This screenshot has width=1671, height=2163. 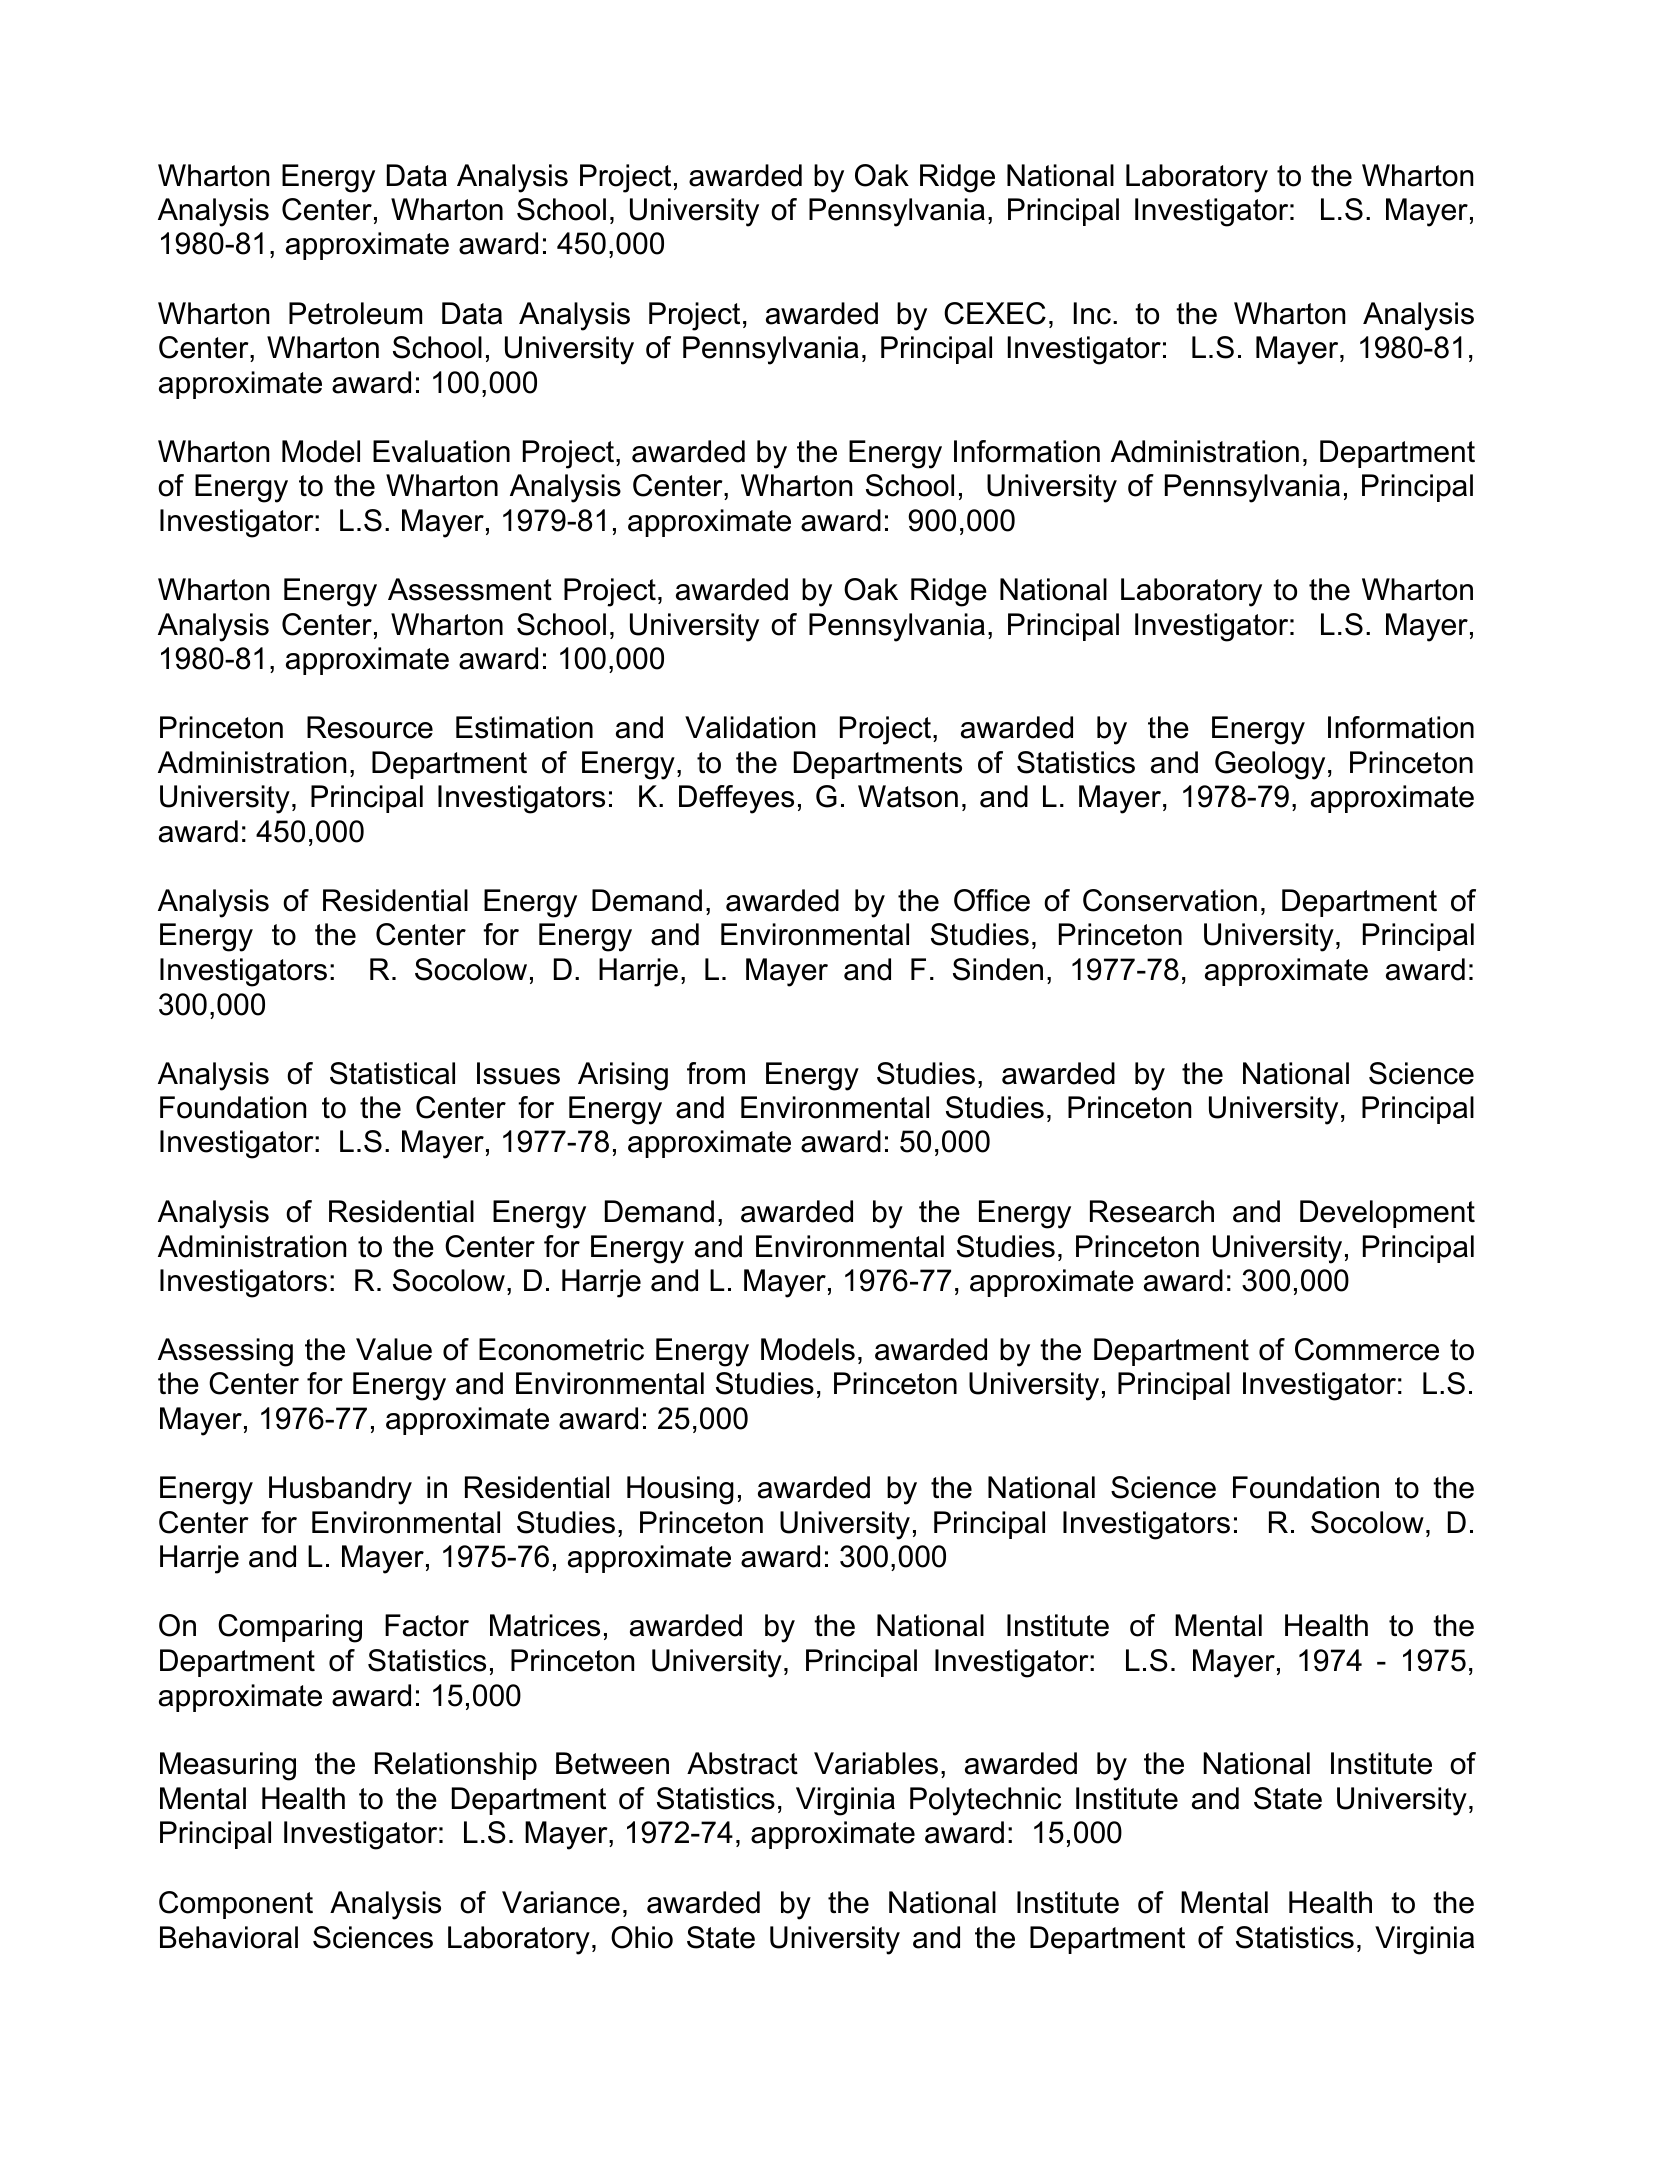 What do you see at coordinates (236, 1905) in the screenshot?
I see `Component` at bounding box center [236, 1905].
